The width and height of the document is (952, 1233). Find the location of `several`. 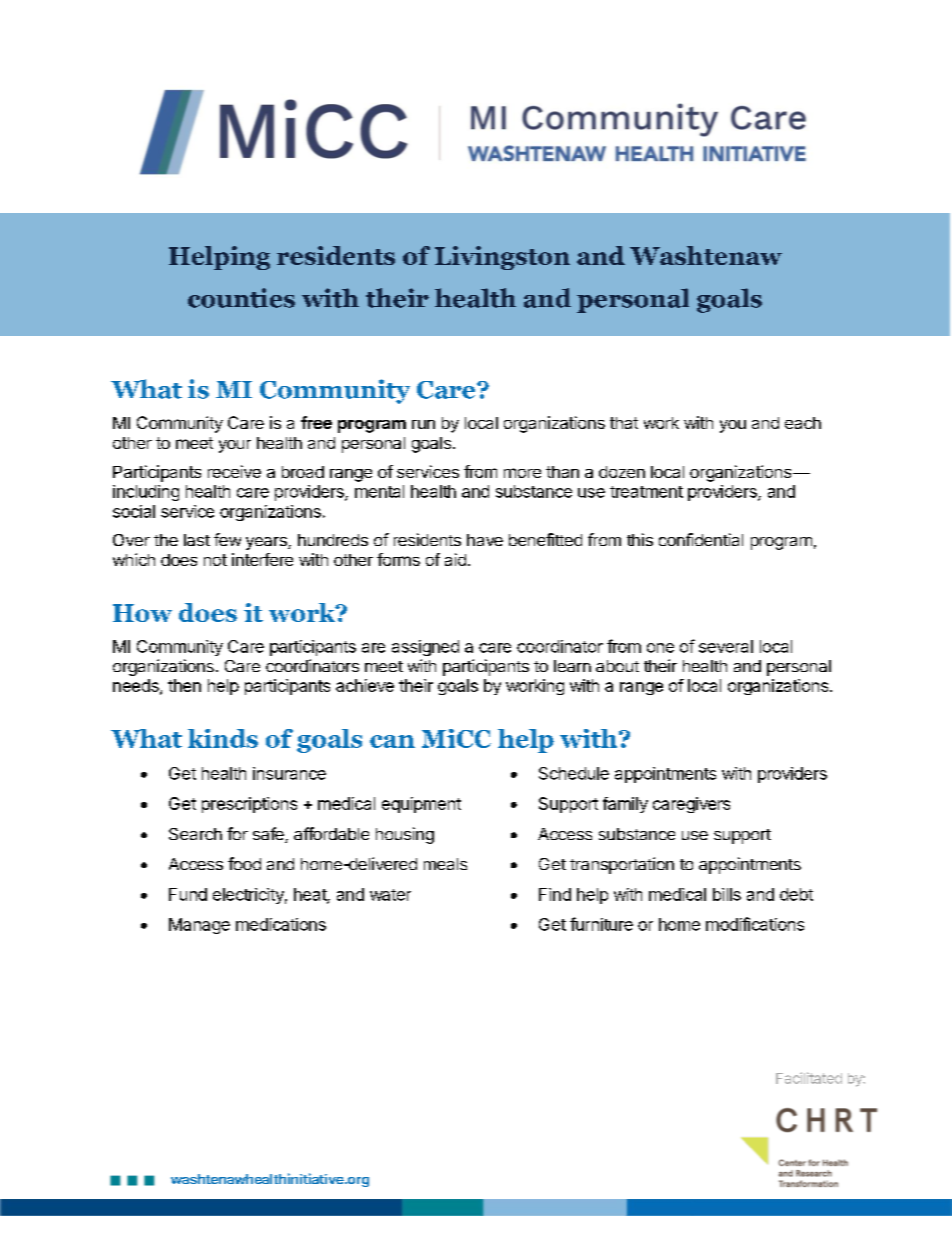

several is located at coordinates (726, 646).
